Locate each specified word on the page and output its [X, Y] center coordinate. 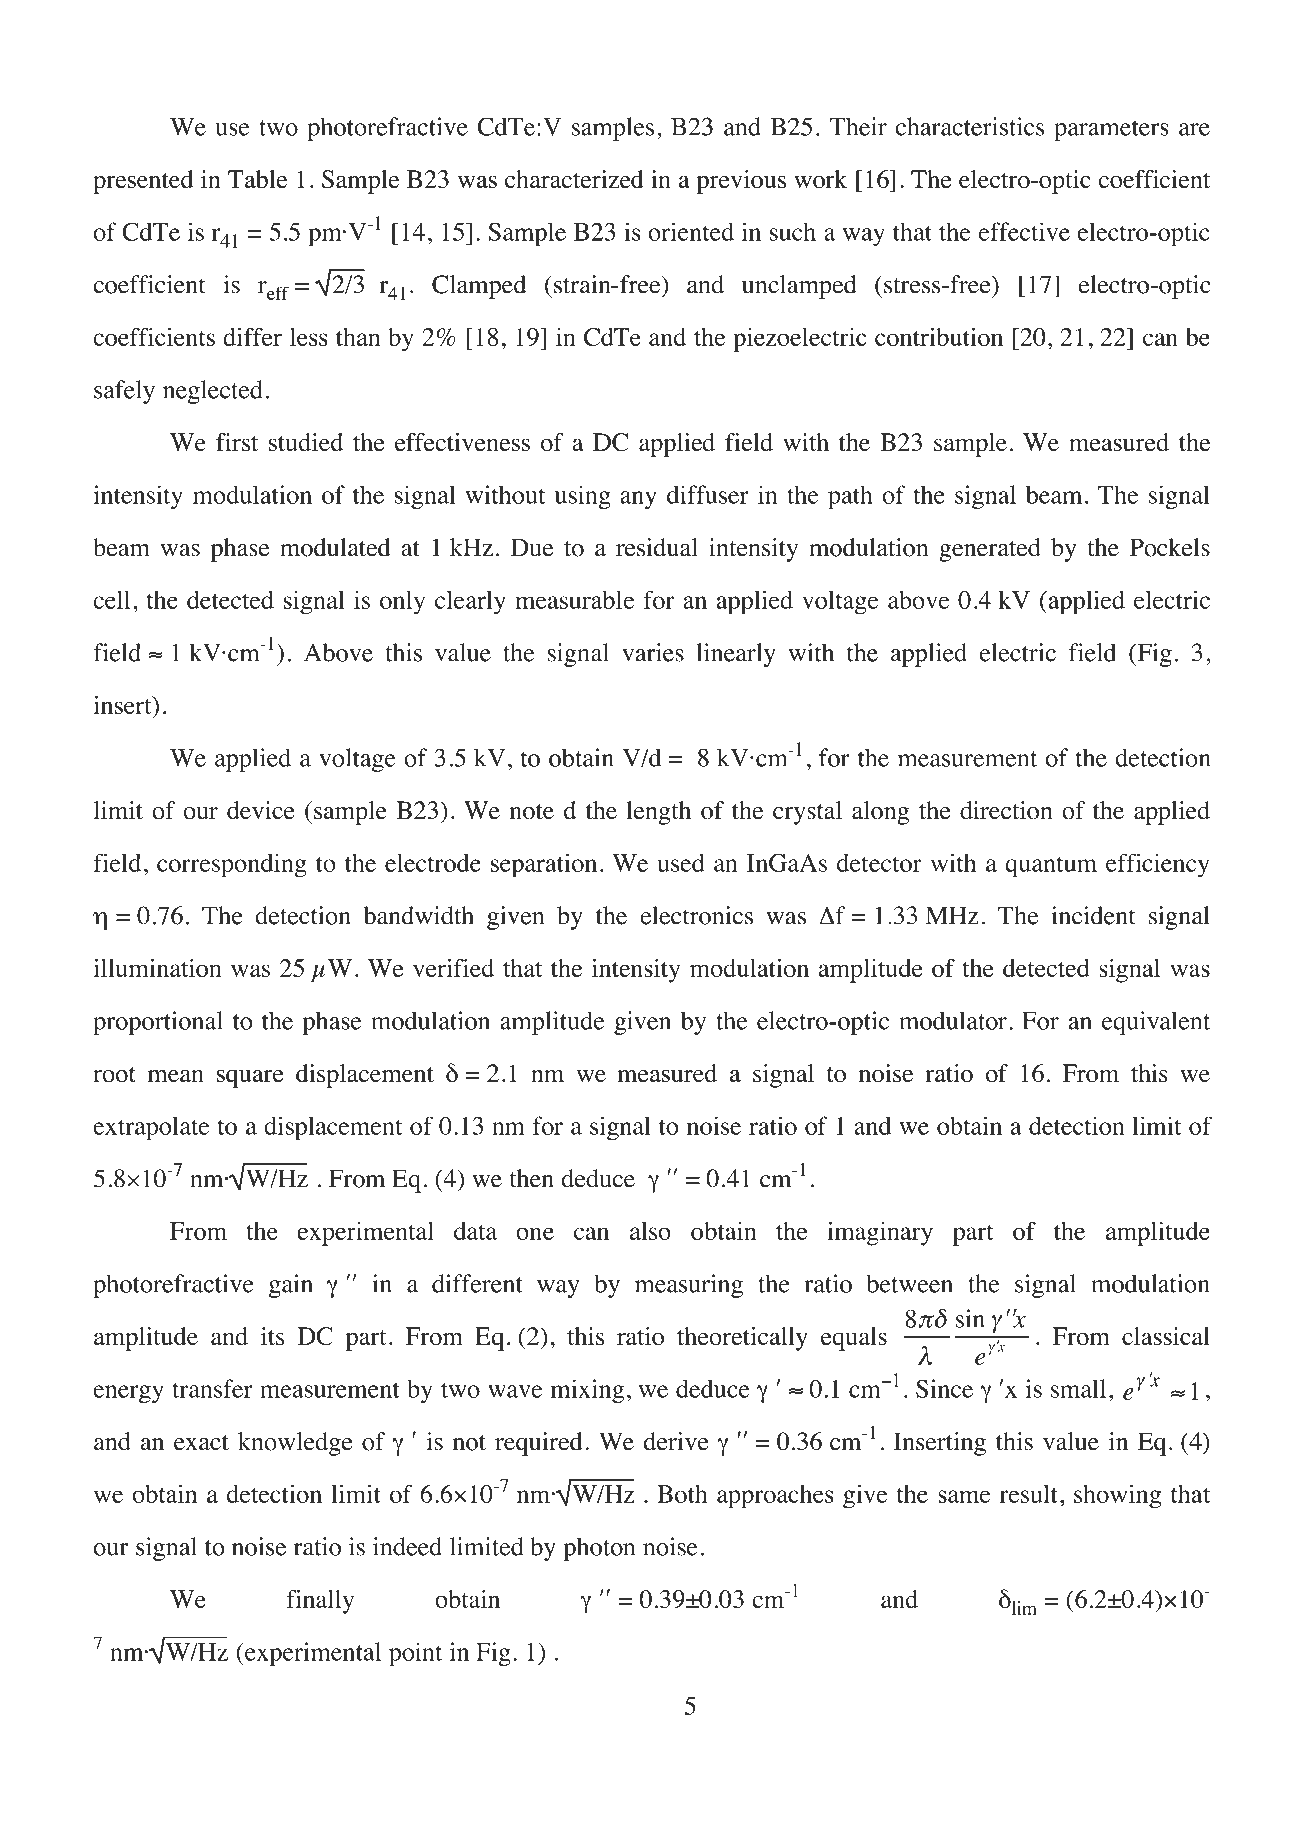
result [1028, 1493]
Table [257, 179]
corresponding [232, 865]
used [681, 862]
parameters [1111, 130]
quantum [1051, 867]
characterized [574, 179]
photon [599, 1549]
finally [320, 1602]
